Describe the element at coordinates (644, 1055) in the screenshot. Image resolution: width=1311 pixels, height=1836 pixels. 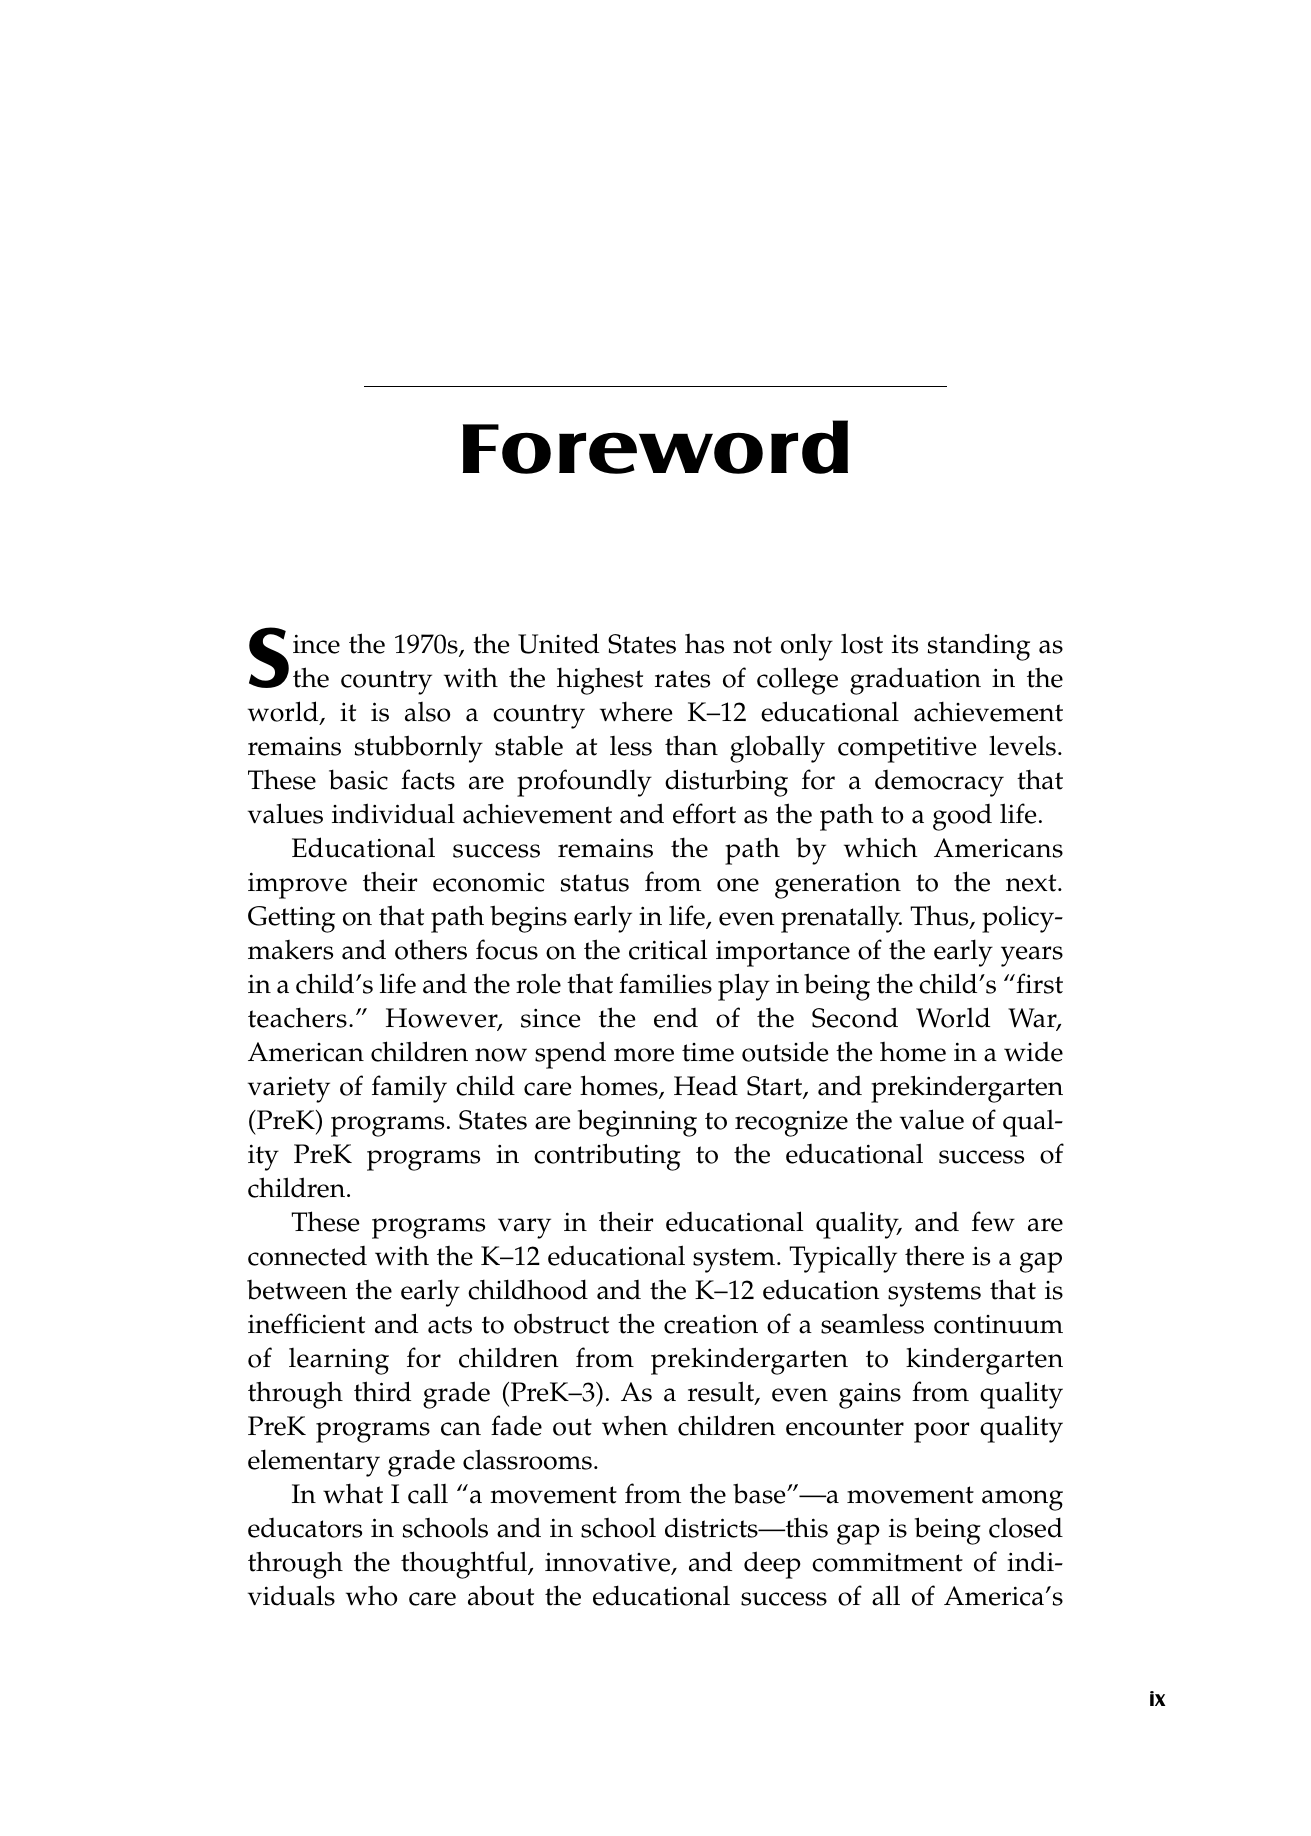
I see `more` at that location.
